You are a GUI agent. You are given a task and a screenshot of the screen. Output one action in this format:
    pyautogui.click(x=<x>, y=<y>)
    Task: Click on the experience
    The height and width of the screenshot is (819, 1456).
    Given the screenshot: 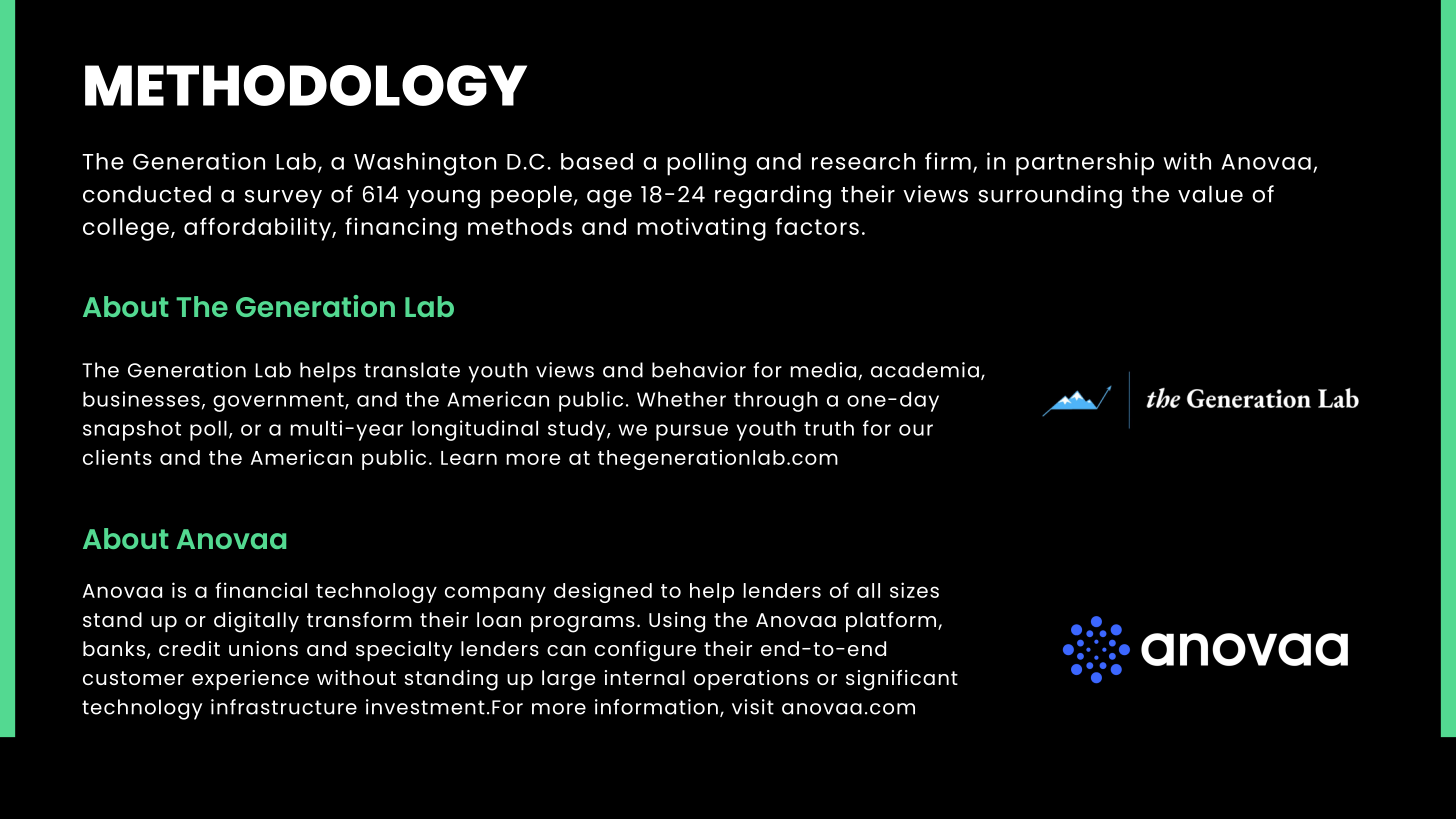 What is the action you would take?
    pyautogui.click(x=250, y=680)
